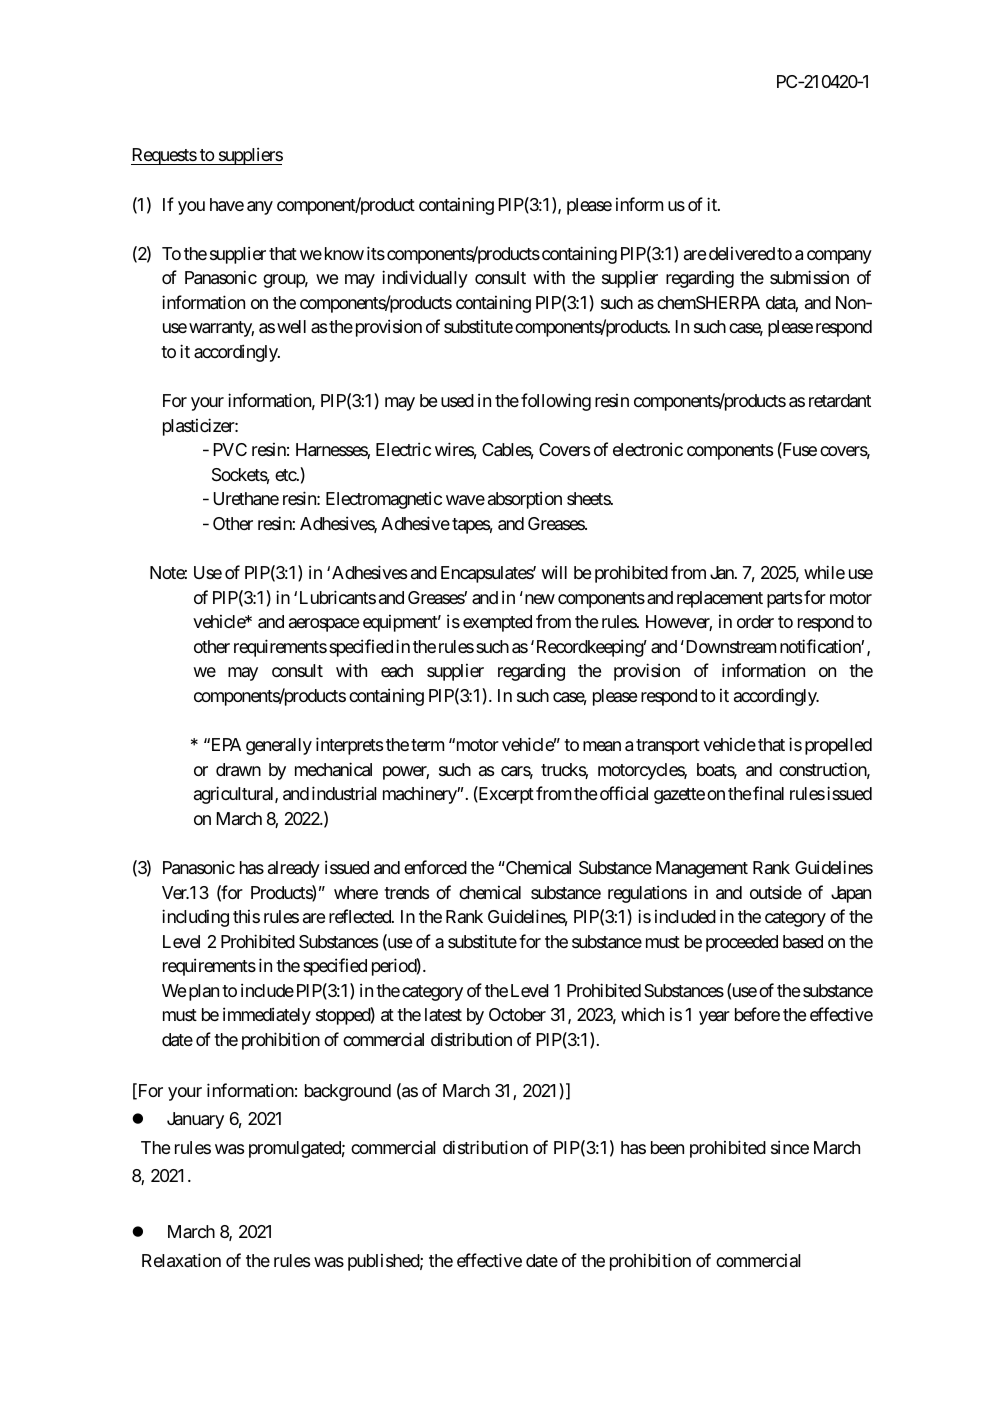 The image size is (1002, 1417). Describe the element at coordinates (742, 943) in the page. I see `proceeded` at that location.
